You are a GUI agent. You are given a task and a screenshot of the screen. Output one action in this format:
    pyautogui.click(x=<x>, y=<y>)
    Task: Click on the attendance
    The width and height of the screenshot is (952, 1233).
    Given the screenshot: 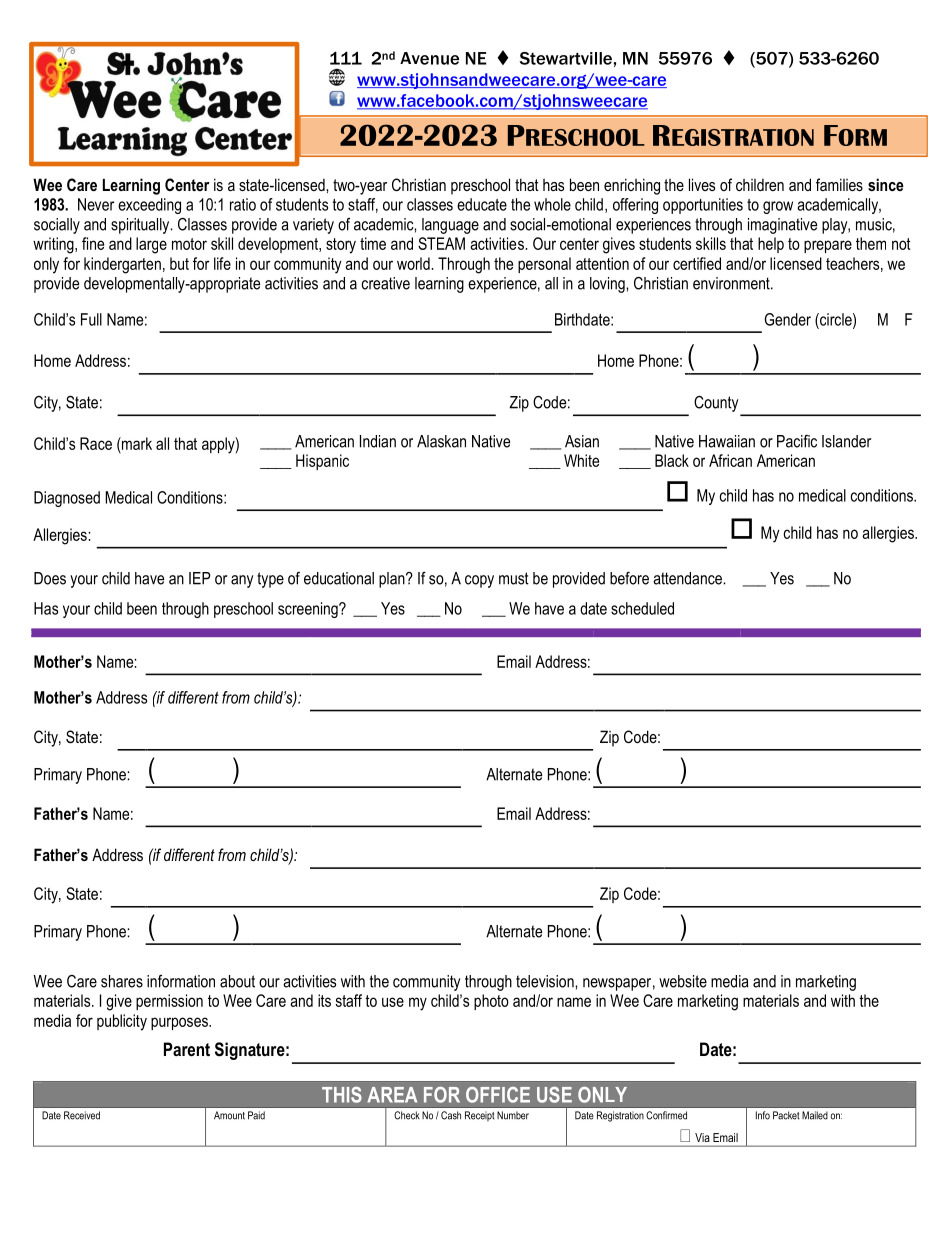 What is the action you would take?
    pyautogui.click(x=688, y=578)
